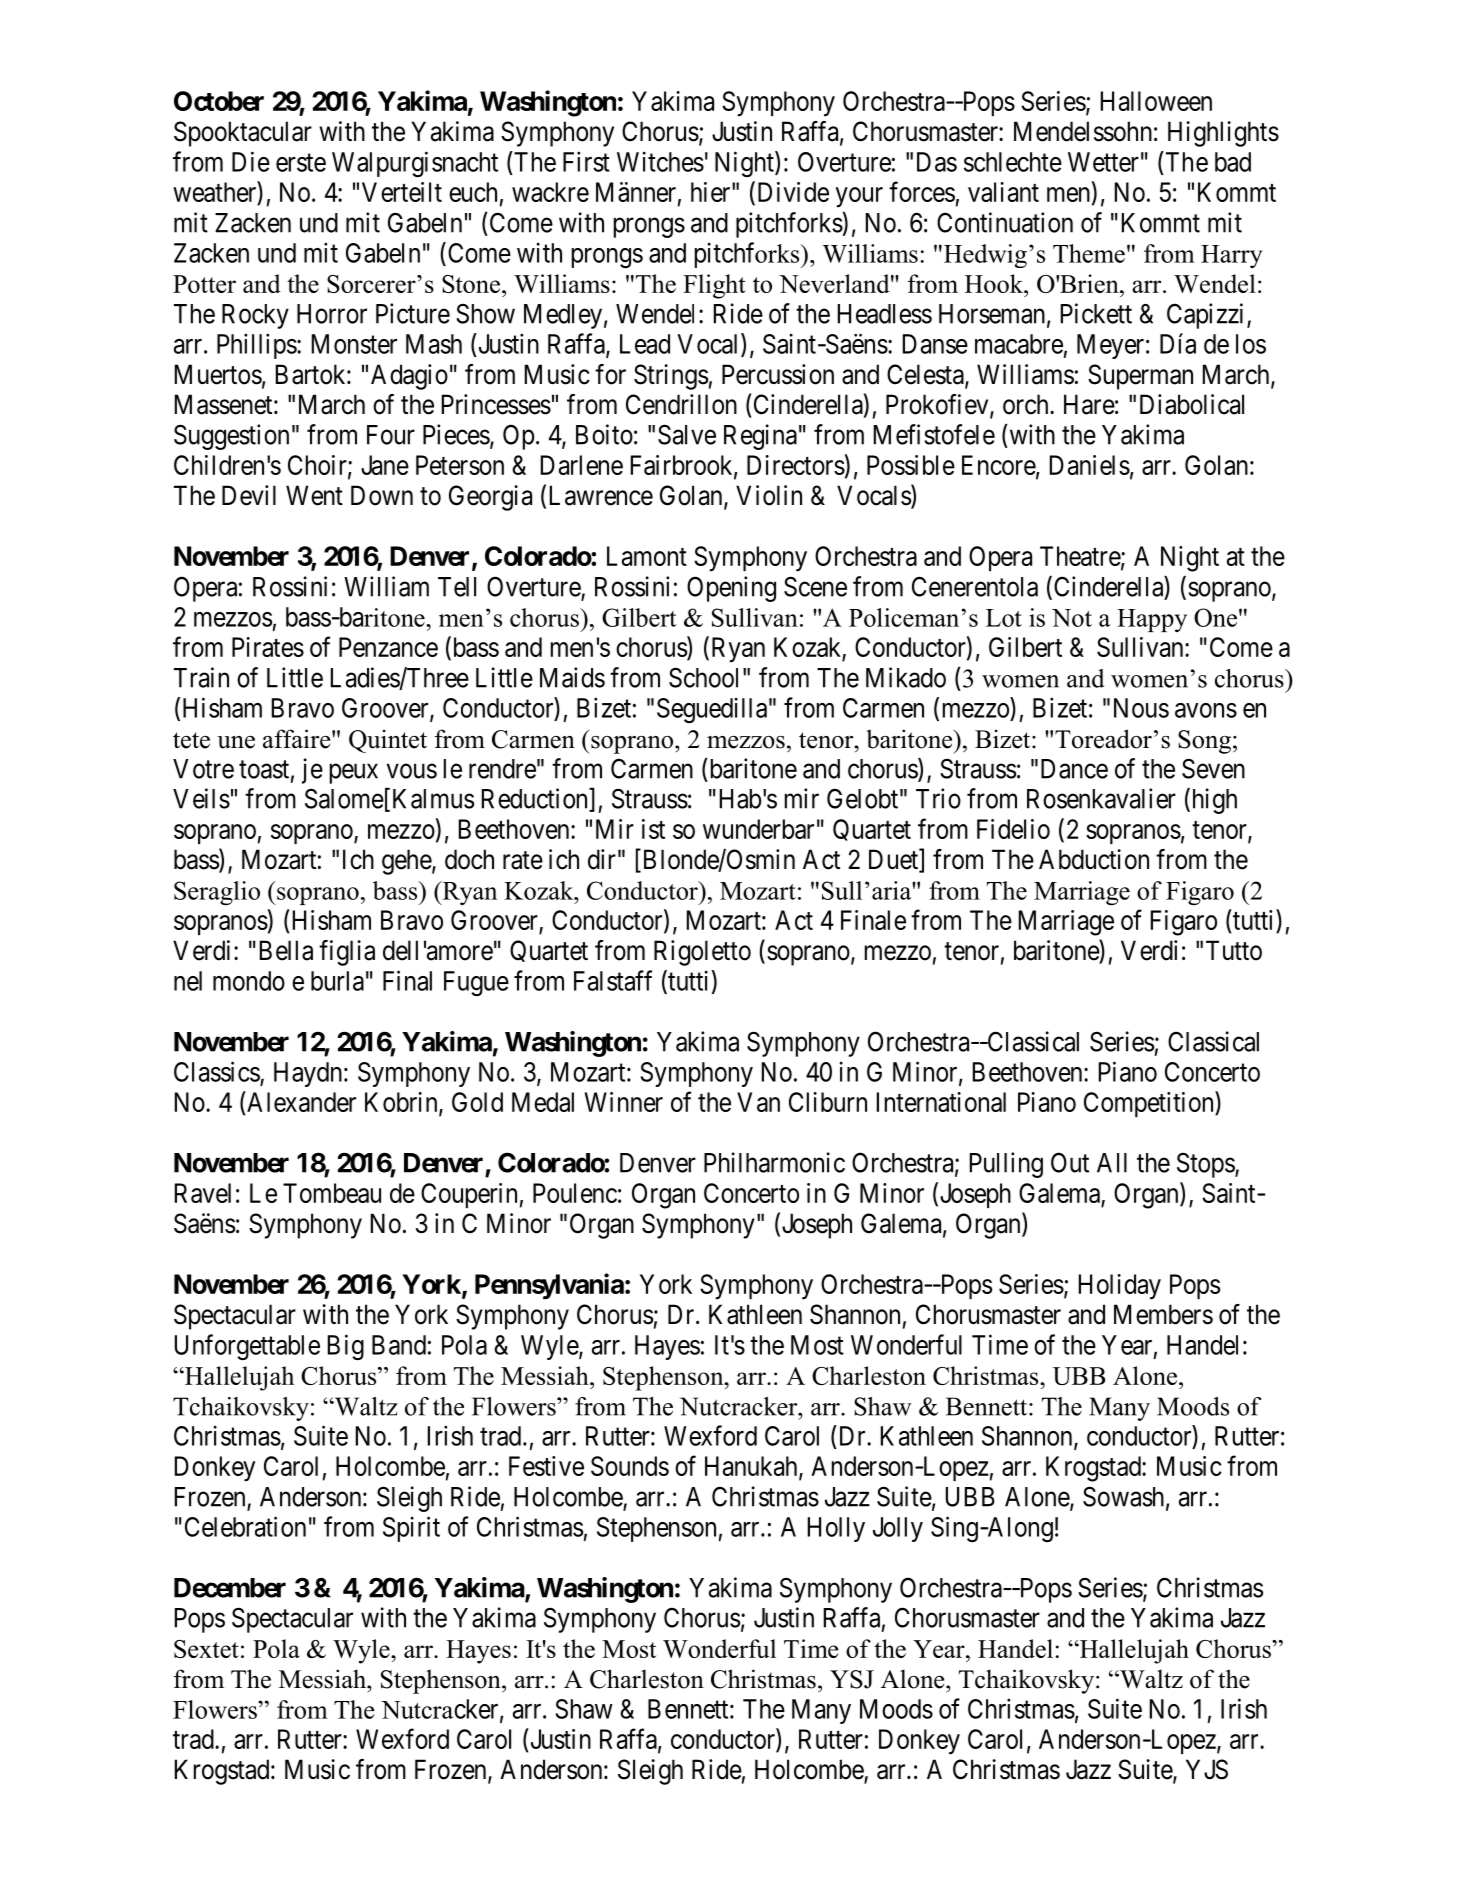  I want to click on Competition, so click(1150, 1104).
